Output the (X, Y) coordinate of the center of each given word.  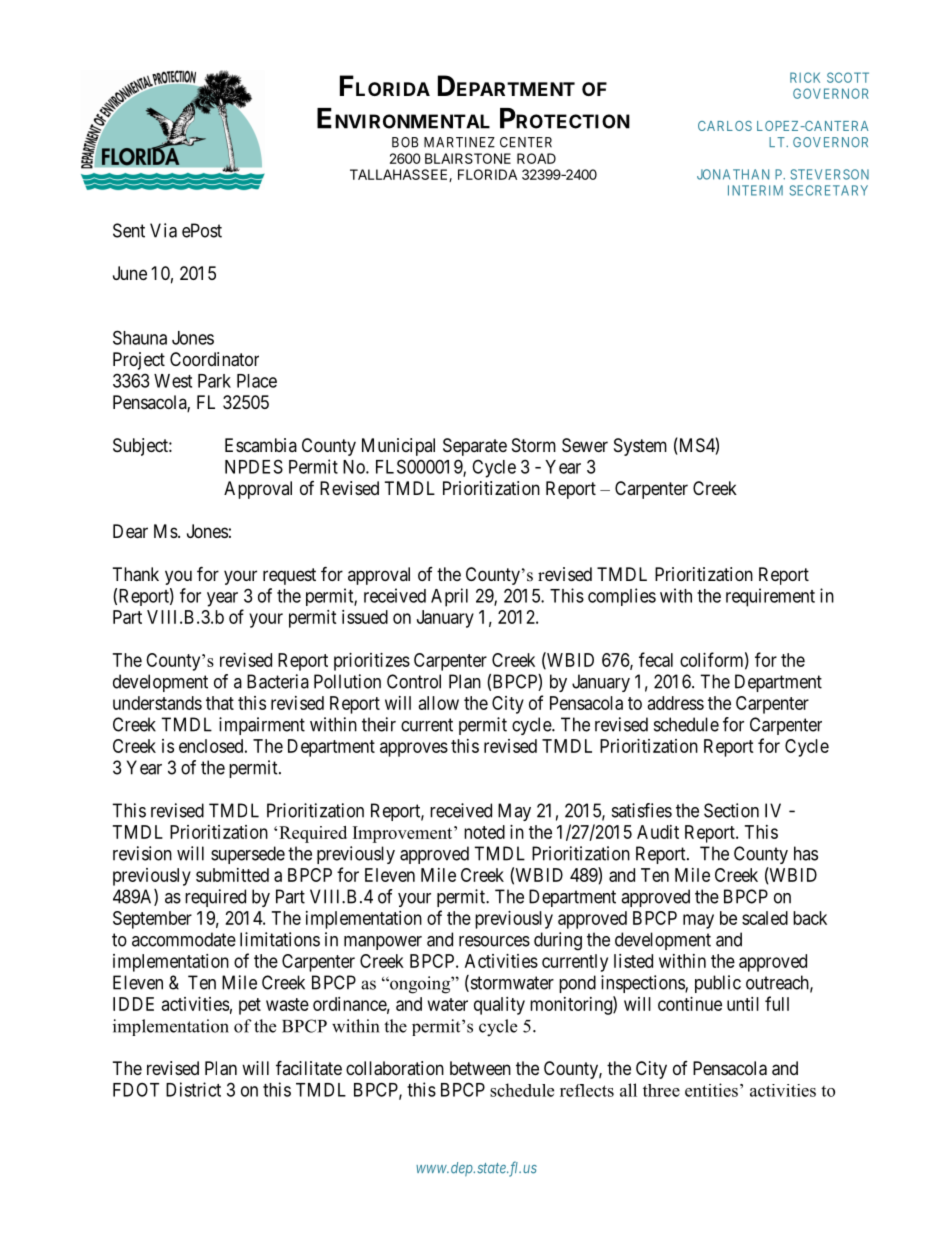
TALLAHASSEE (400, 175)
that (220, 703)
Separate (475, 447)
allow (439, 703)
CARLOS (725, 126)
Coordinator (214, 359)
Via (163, 230)
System (640, 447)
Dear (130, 531)
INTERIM (755, 190)
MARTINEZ (459, 142)
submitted (232, 875)
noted (484, 832)
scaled (765, 918)
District (193, 1089)
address (676, 703)
